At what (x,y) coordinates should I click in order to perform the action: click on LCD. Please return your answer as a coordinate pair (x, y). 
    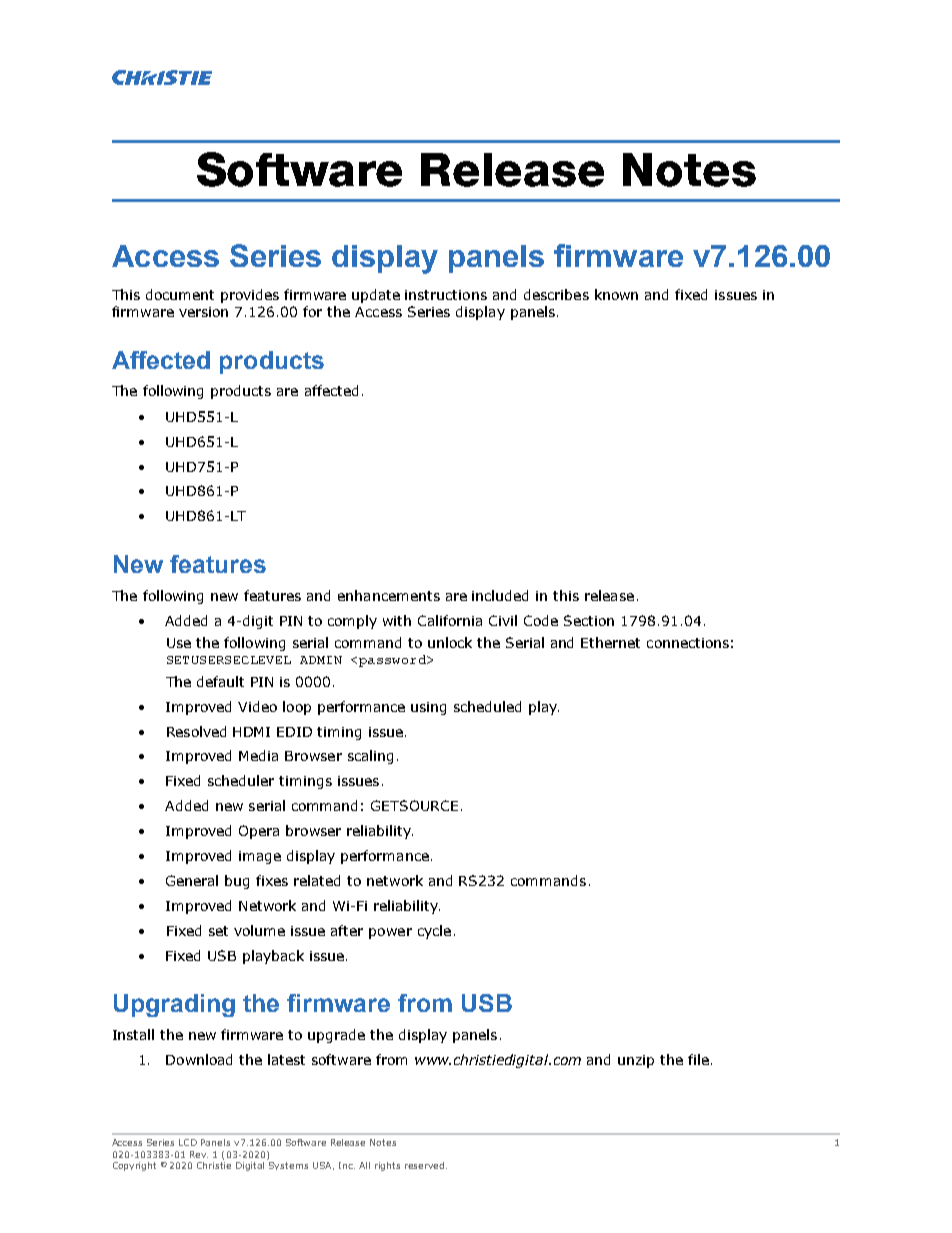
    Looking at the image, I should click on (188, 1142).
